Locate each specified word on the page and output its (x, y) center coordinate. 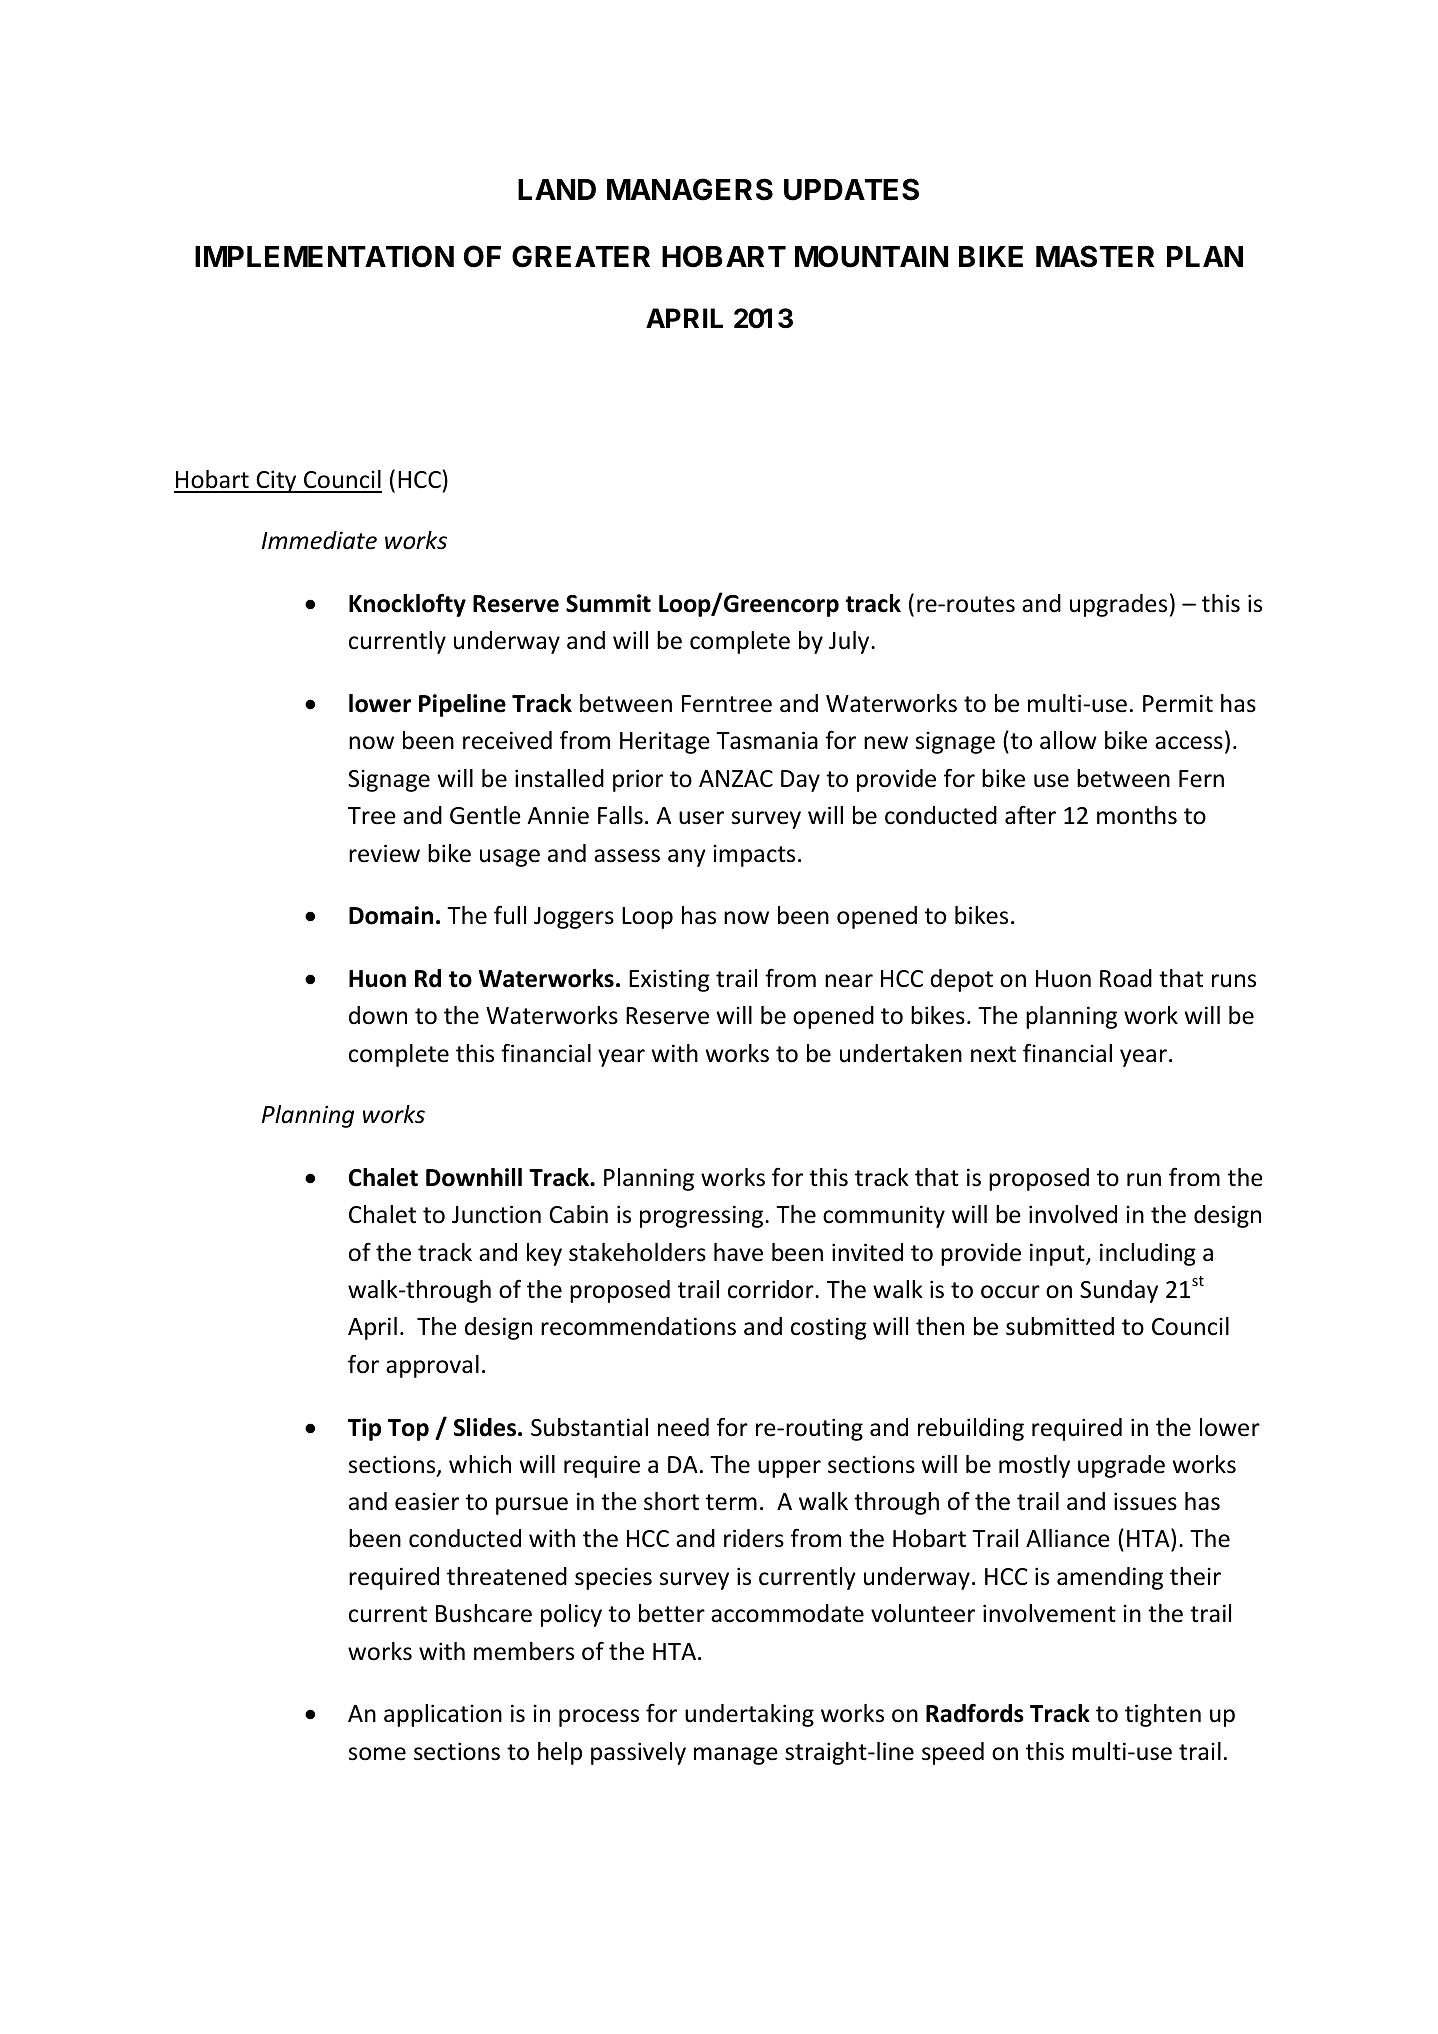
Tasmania (767, 740)
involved (1073, 1214)
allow (1068, 740)
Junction (496, 1214)
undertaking (749, 1715)
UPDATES (851, 189)
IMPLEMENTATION (324, 256)
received (507, 740)
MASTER (1095, 256)
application (443, 1715)
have (738, 1252)
